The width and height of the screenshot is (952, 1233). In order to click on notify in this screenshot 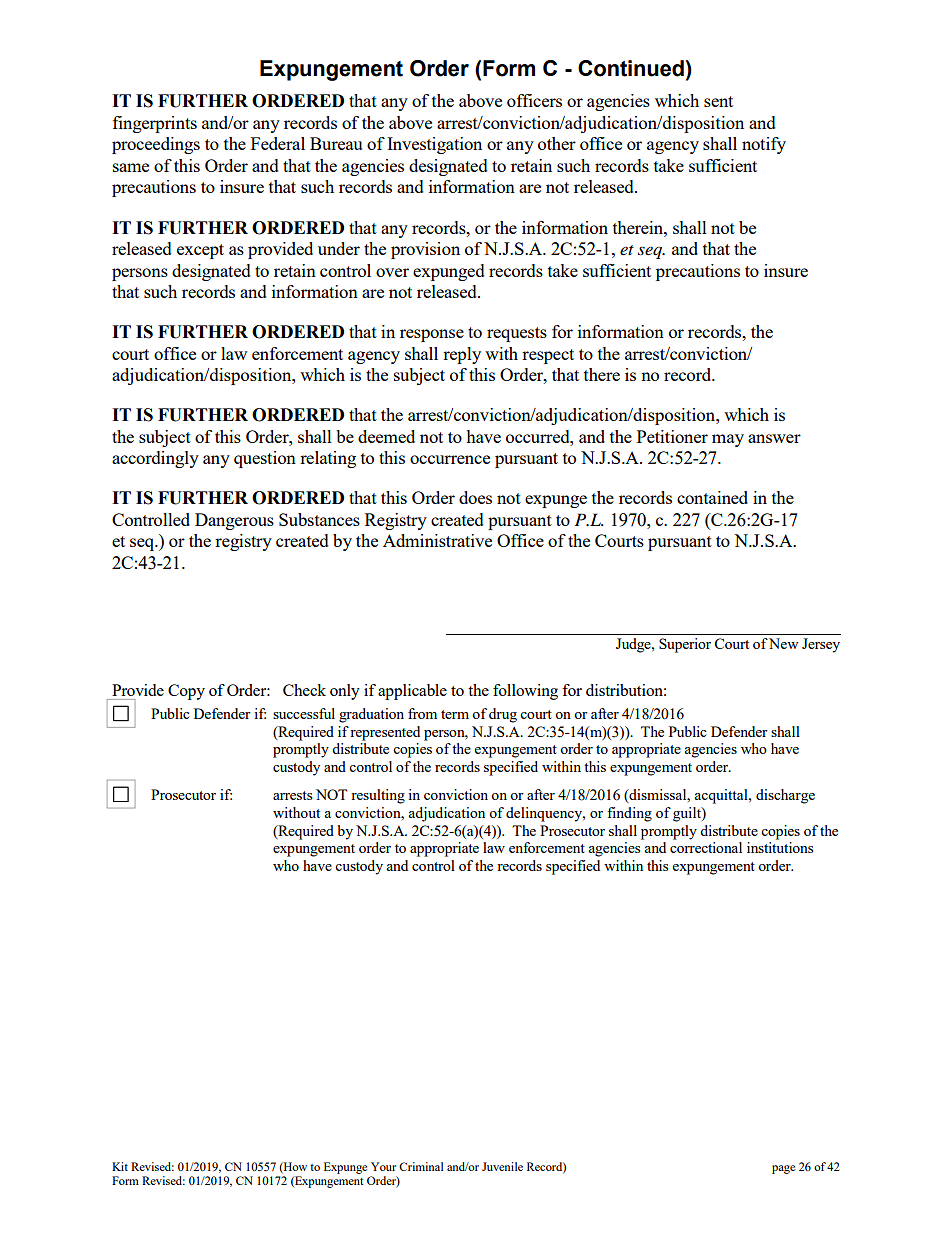, I will do `click(764, 145)`.
